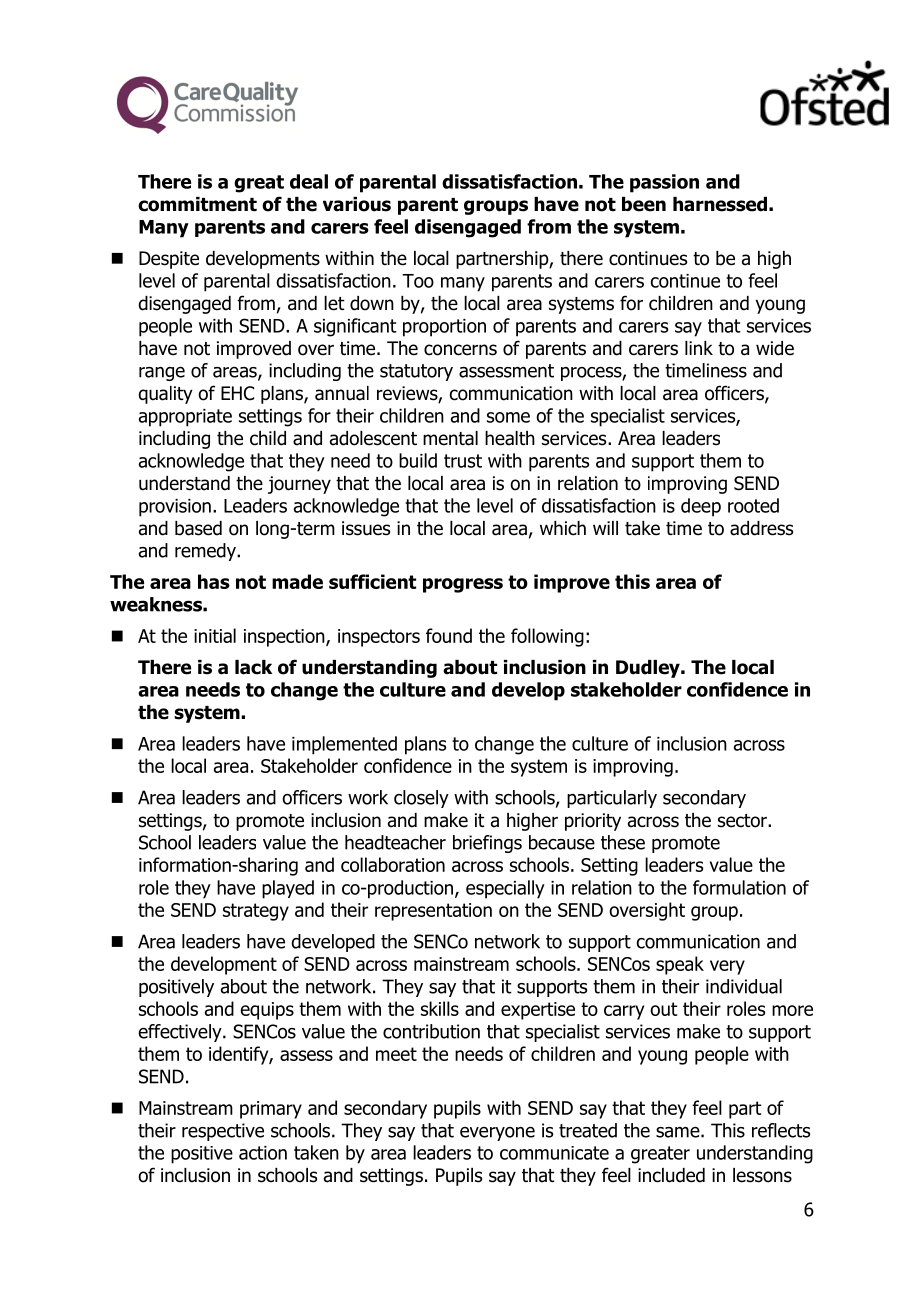  Describe the element at coordinates (743, 821) in the screenshot. I see `sector` at that location.
